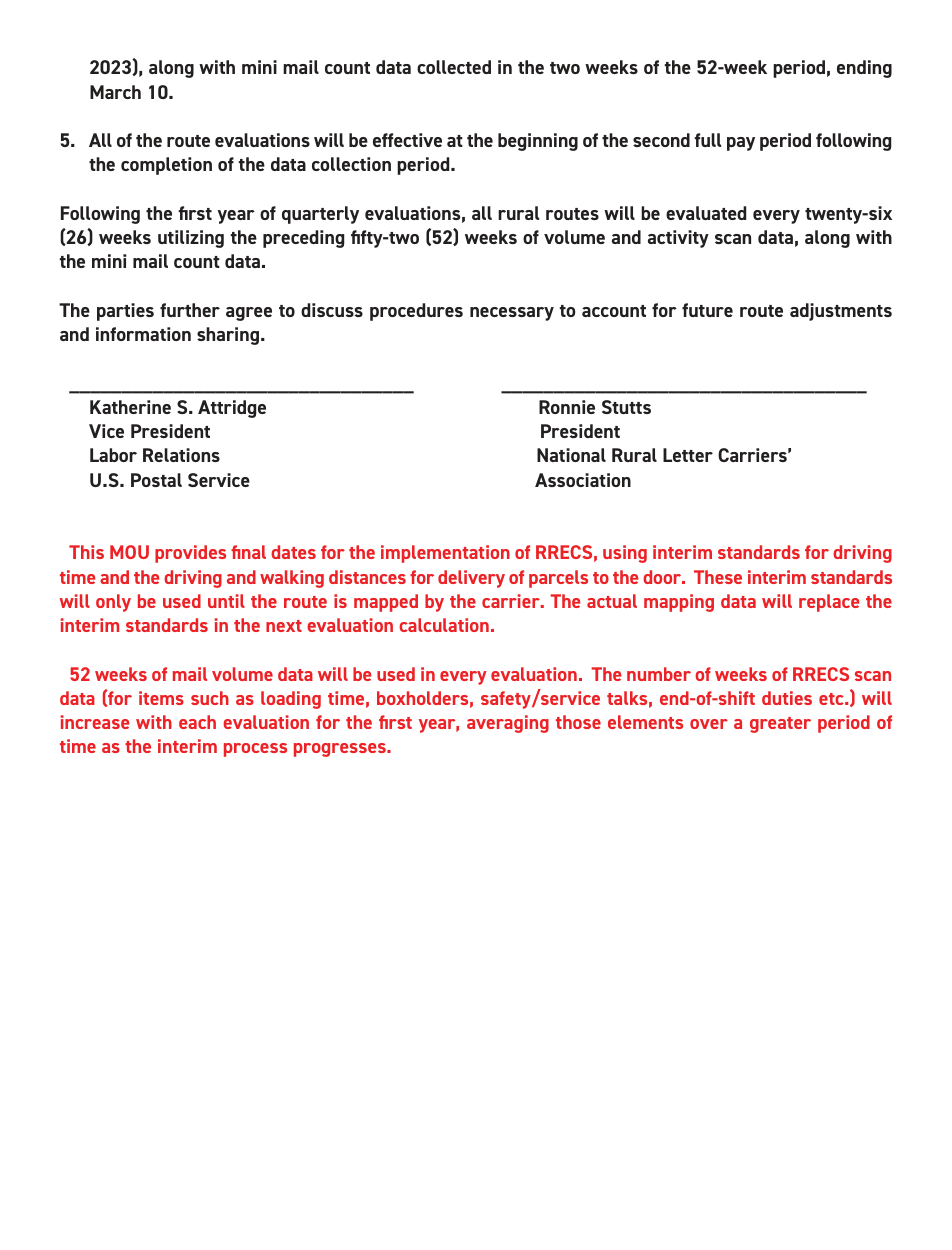  What do you see at coordinates (191, 239) in the page?
I see `utilizing` at bounding box center [191, 239].
